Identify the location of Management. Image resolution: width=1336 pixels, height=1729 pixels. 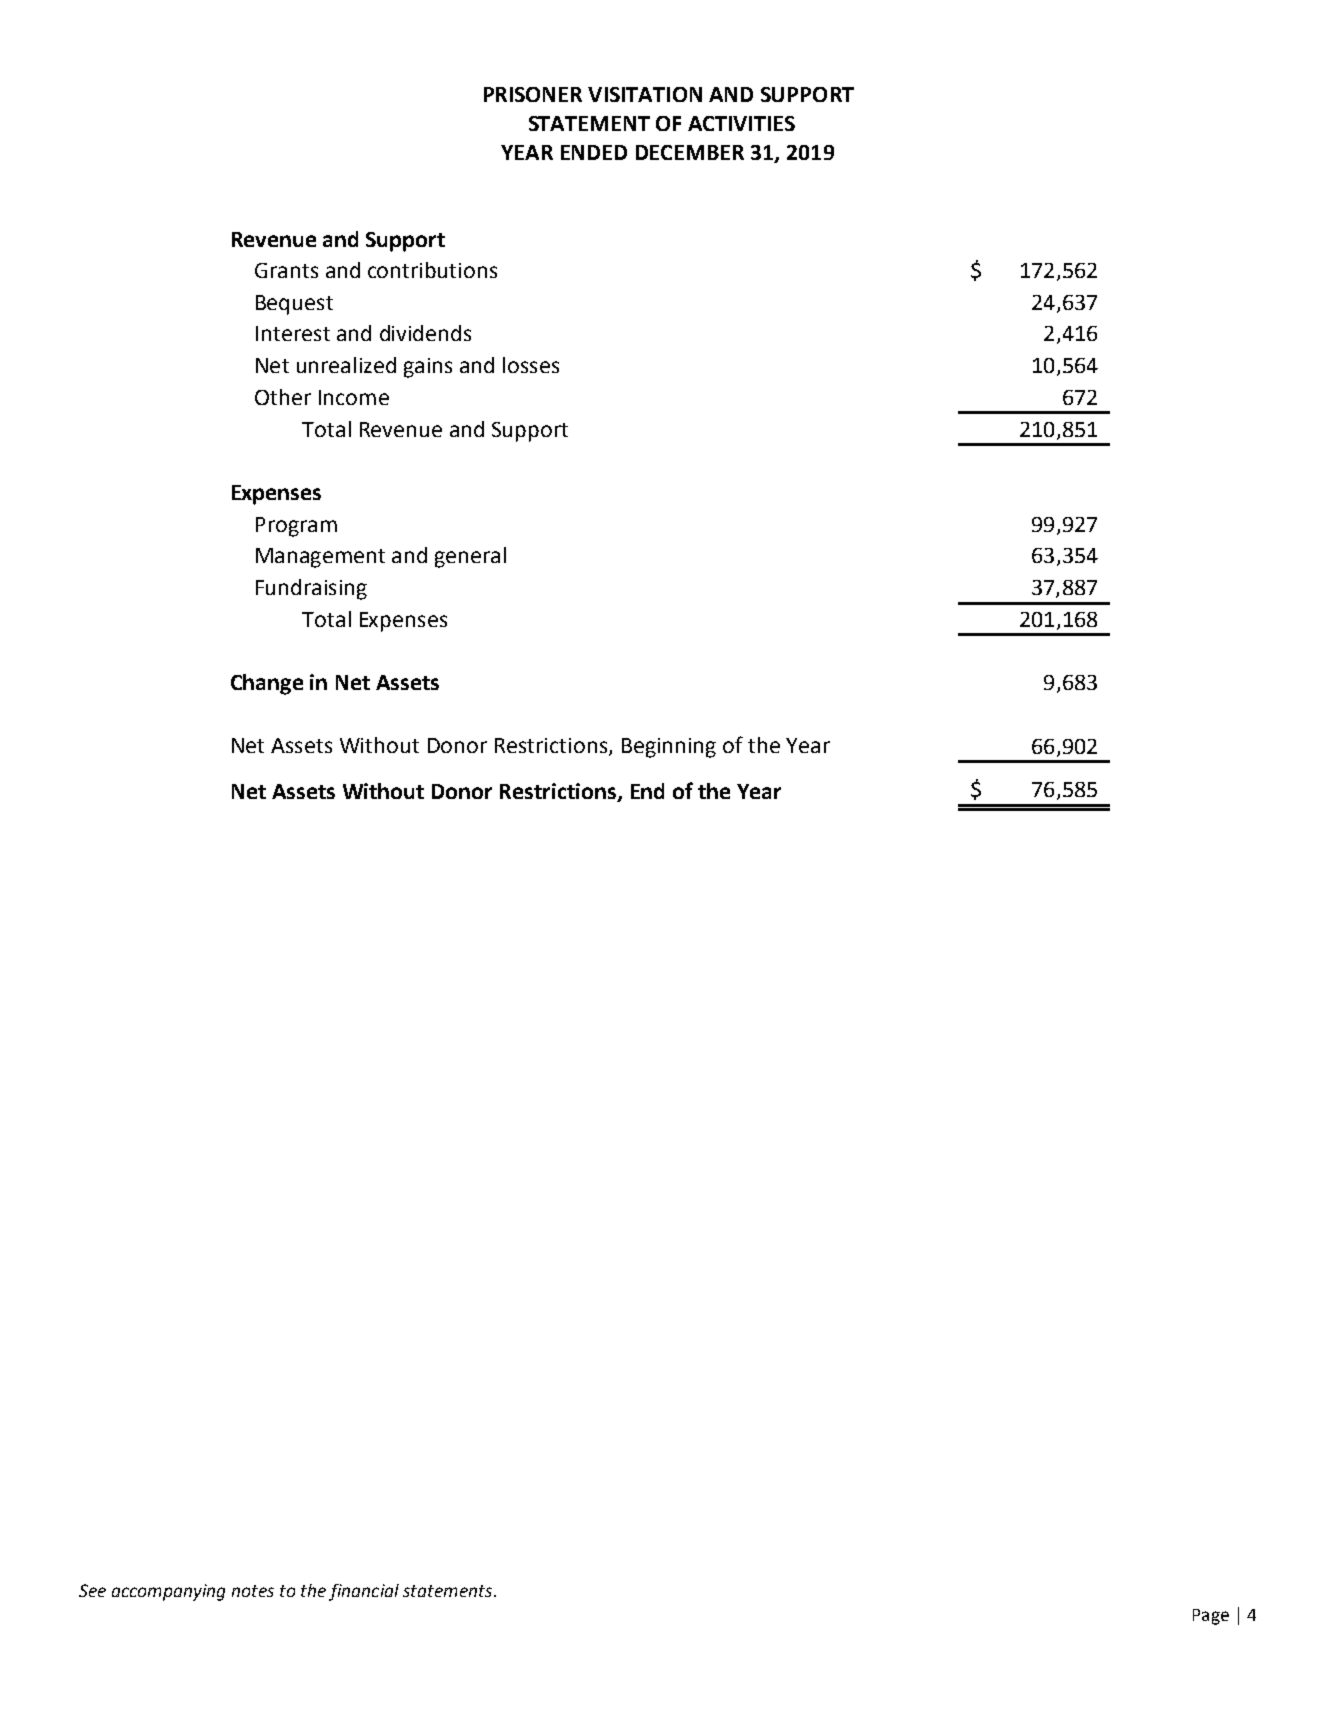
(320, 558).
